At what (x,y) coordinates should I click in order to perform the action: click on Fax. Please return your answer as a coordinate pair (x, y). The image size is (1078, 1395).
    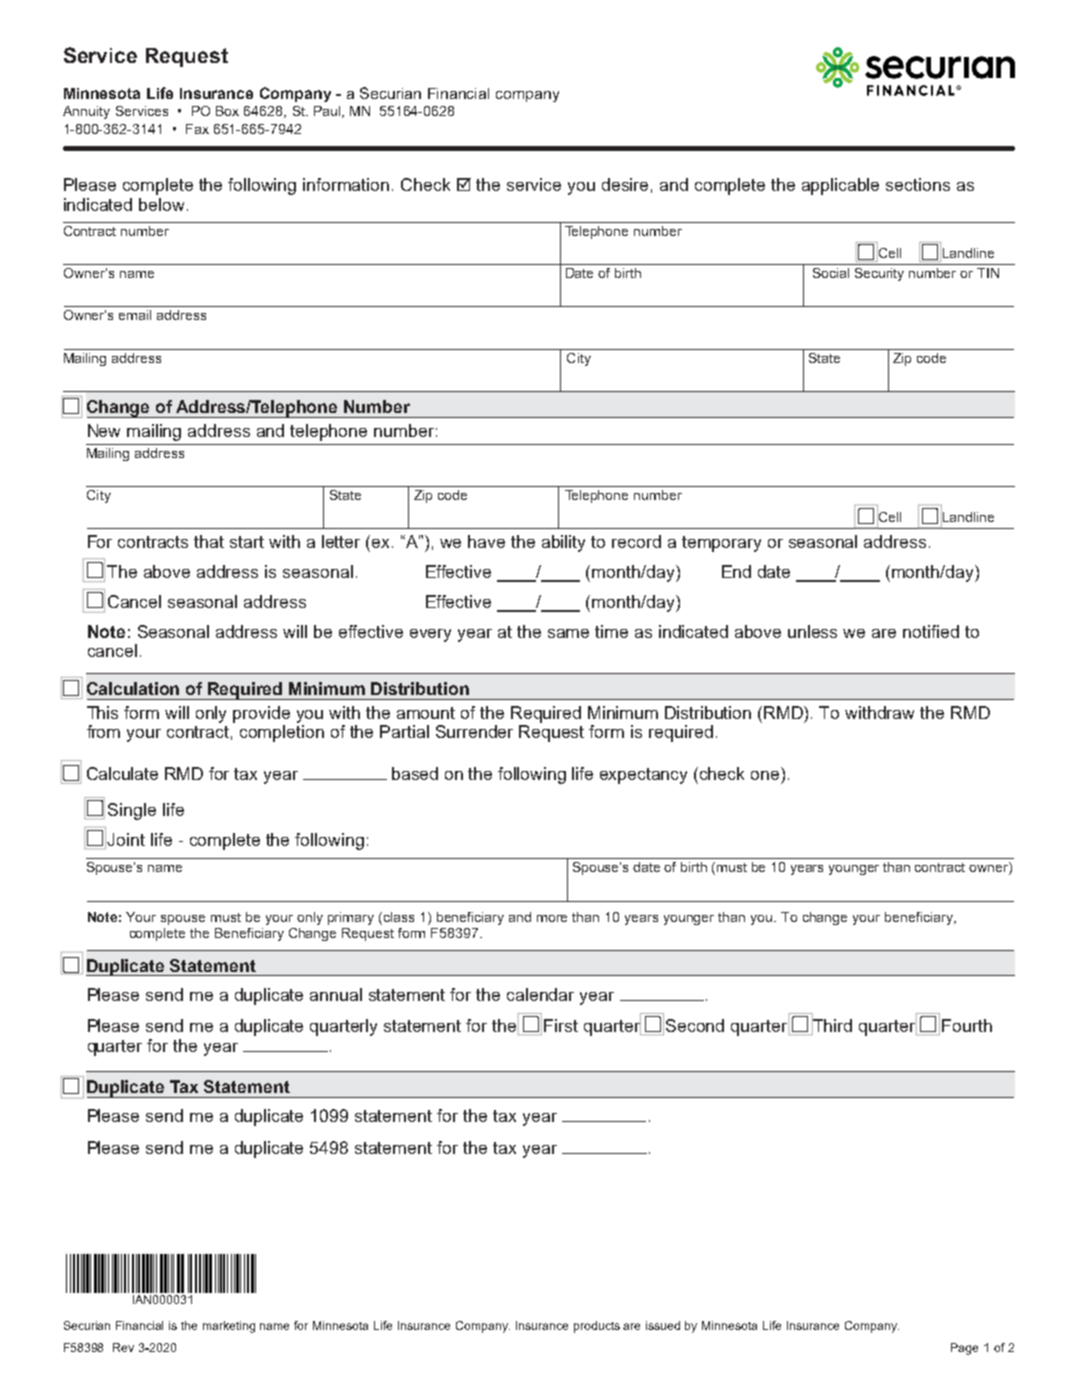
    Looking at the image, I should click on (197, 129).
